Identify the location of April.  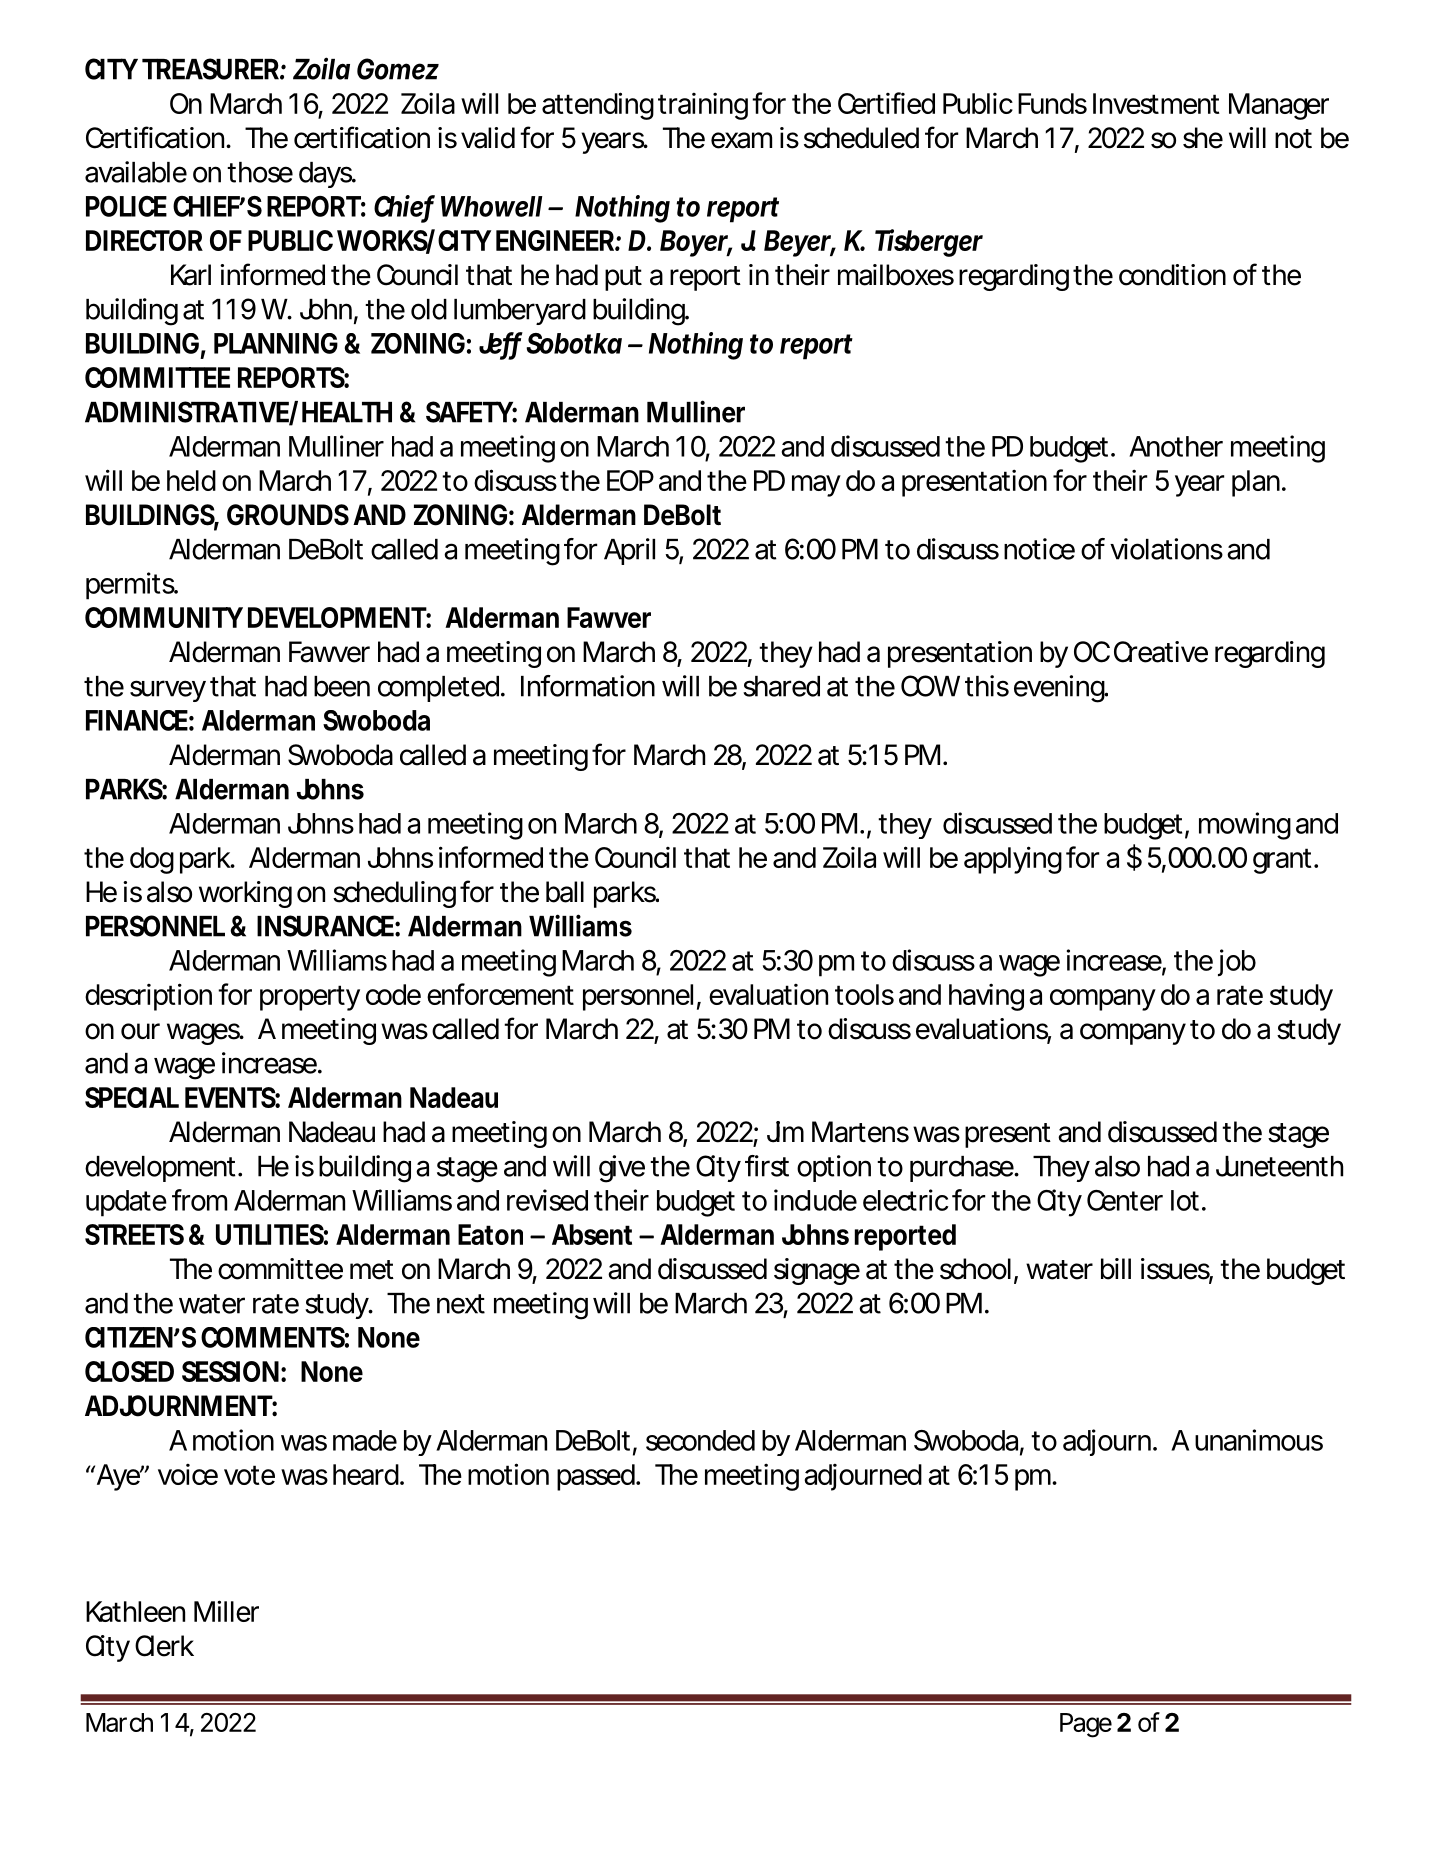
(629, 551).
